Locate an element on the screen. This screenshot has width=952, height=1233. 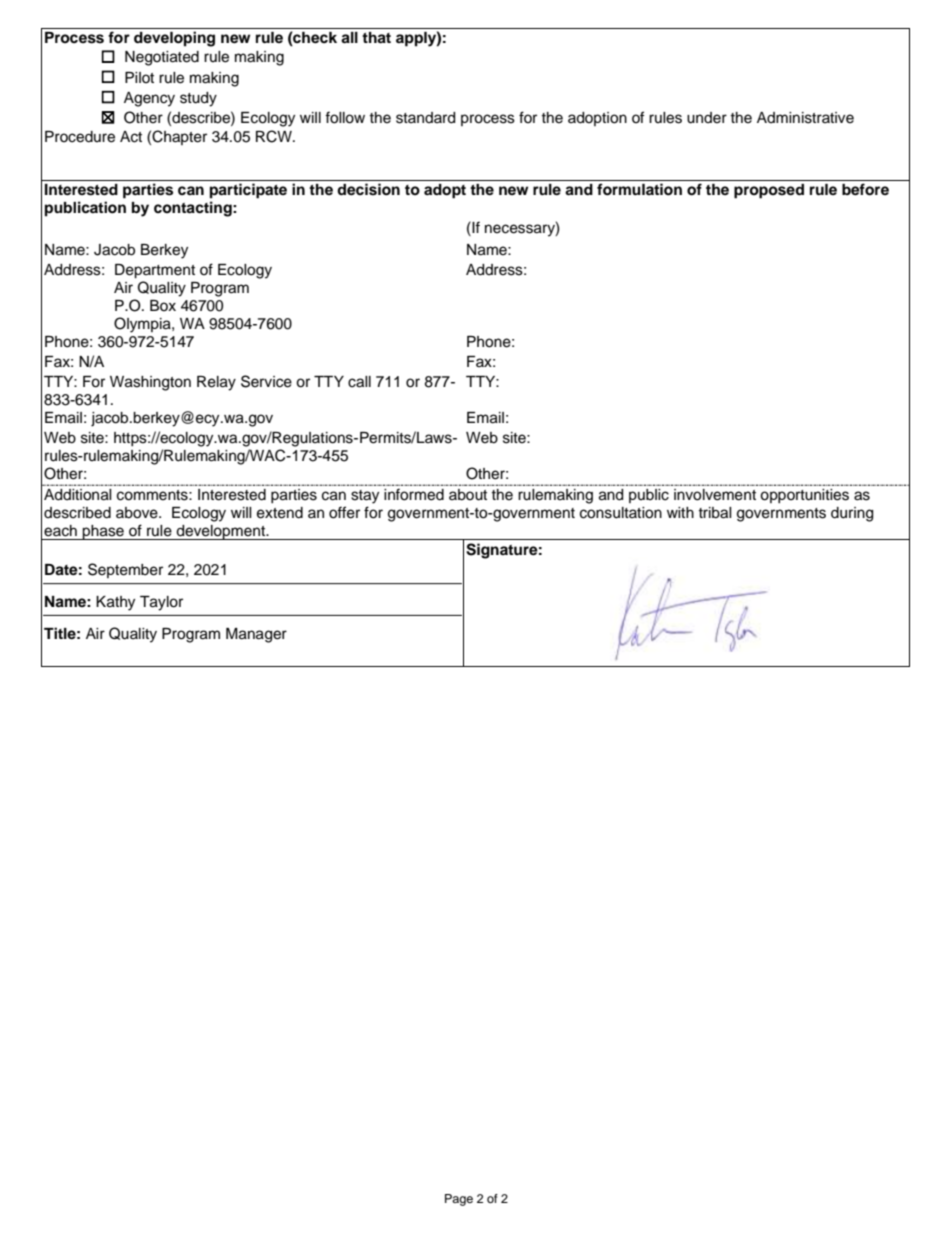
Administrative is located at coordinates (805, 118).
